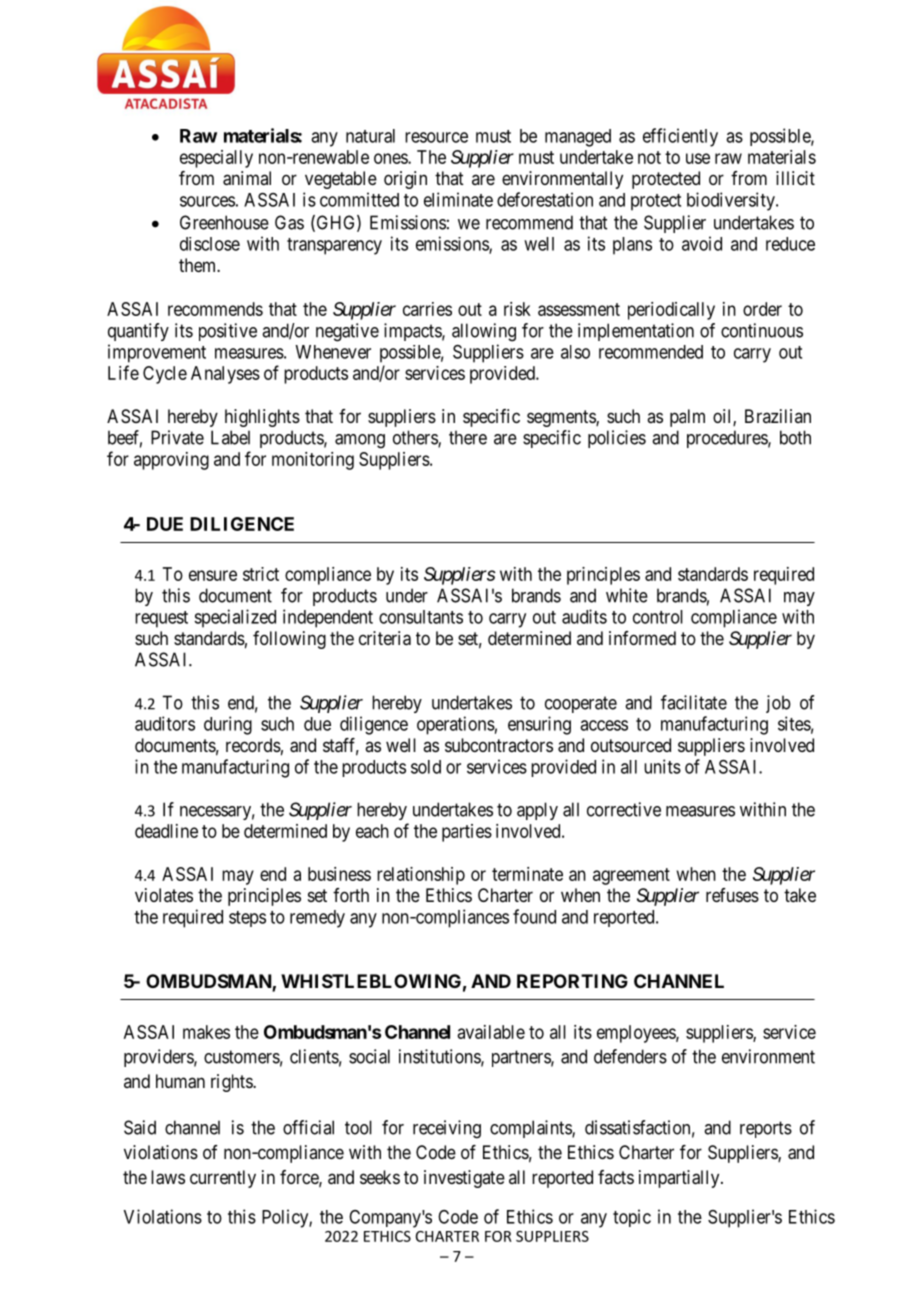 This document has width=924, height=1307. I want to click on investigate, so click(464, 1179).
